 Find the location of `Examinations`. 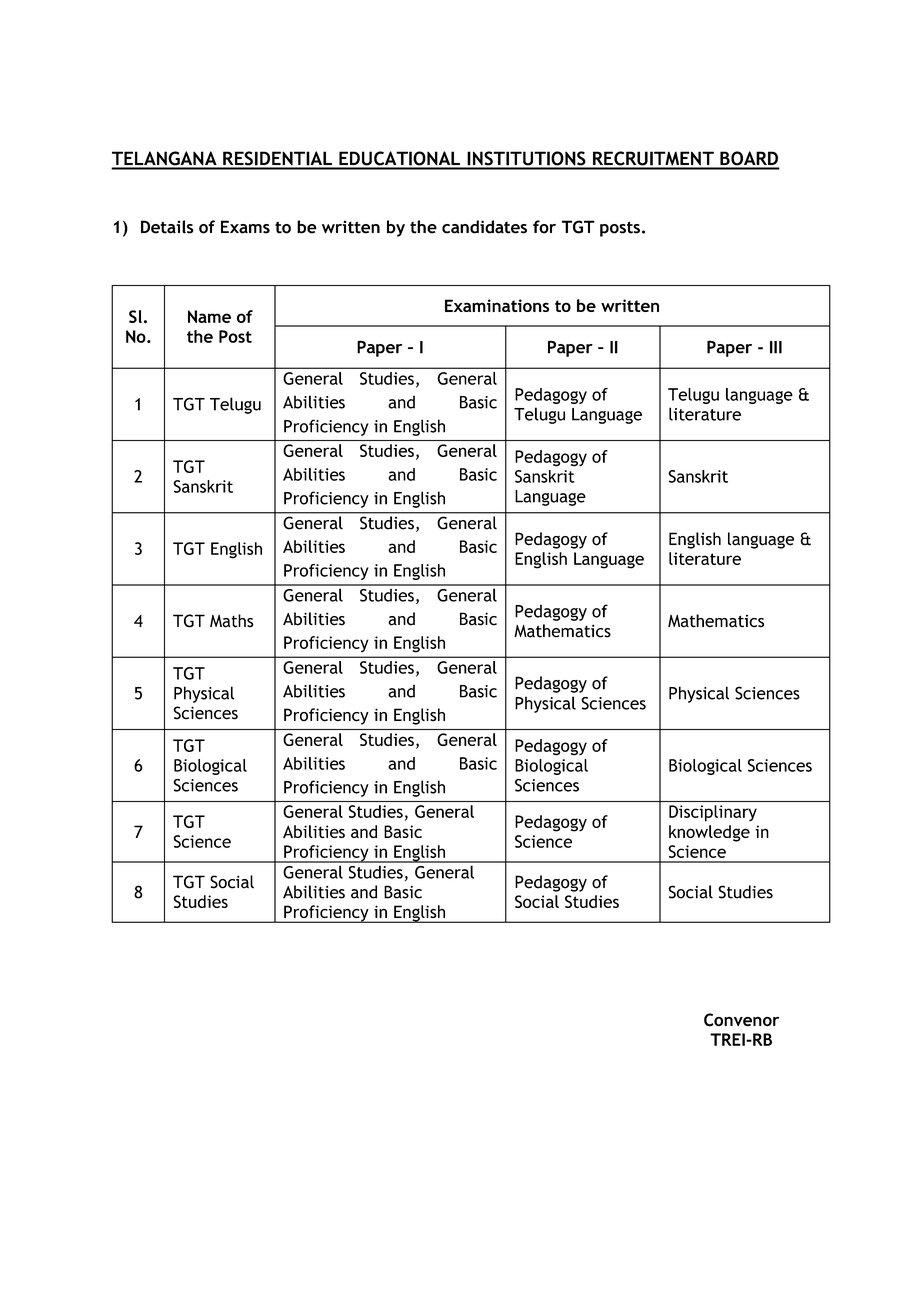

Examinations is located at coordinates (497, 305).
